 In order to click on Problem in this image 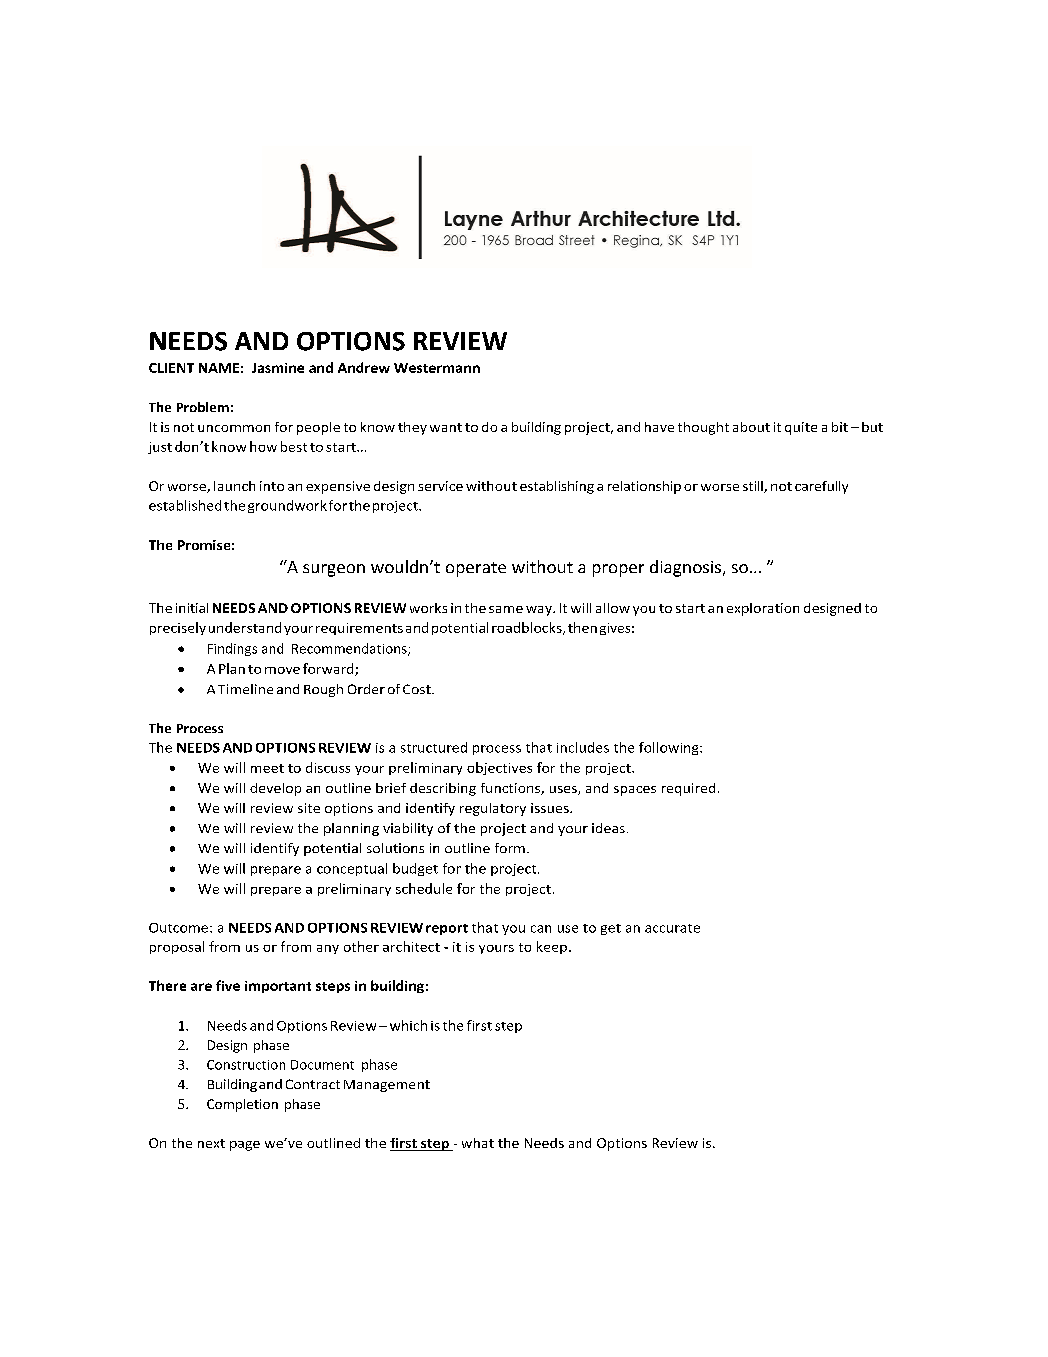, I will do `click(203, 407)`.
